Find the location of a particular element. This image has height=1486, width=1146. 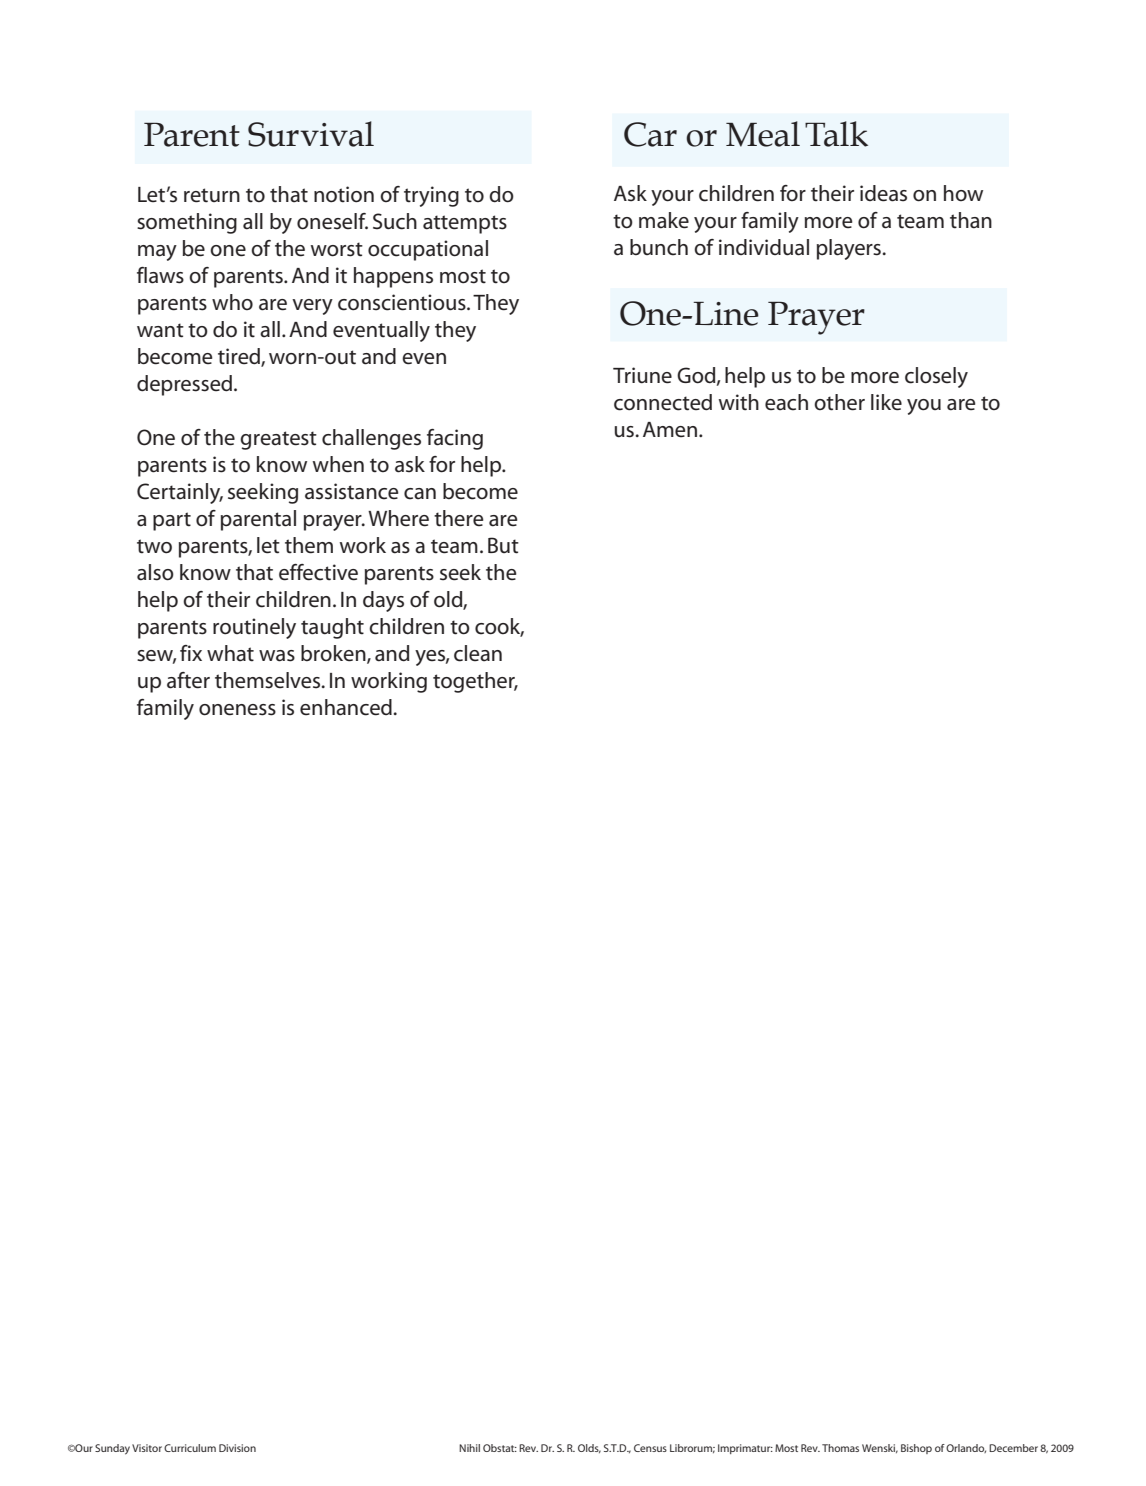

Car is located at coordinates (650, 134).
